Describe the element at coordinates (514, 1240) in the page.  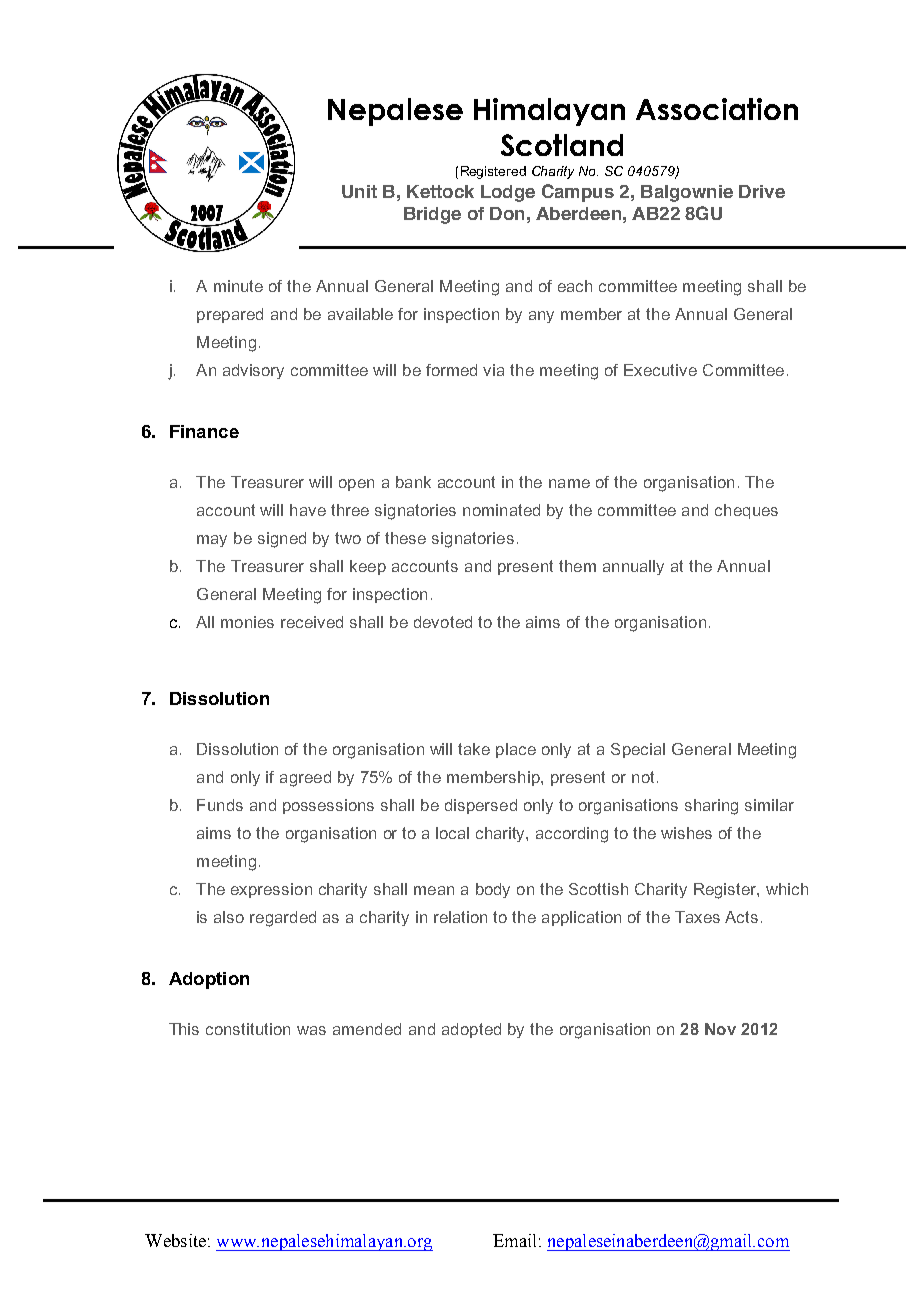
I see `Email` at that location.
